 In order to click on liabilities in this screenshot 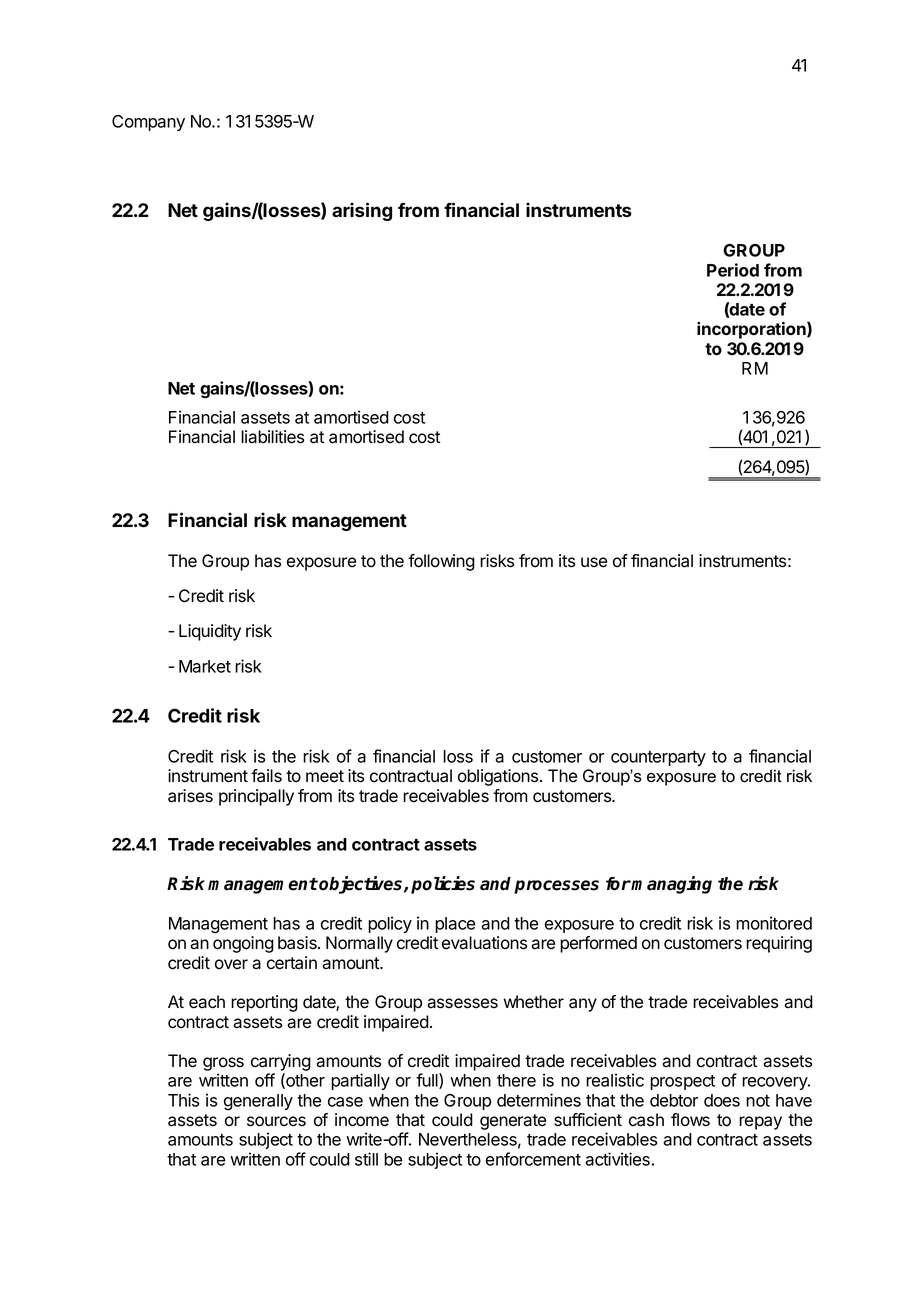, I will do `click(272, 437)`.
